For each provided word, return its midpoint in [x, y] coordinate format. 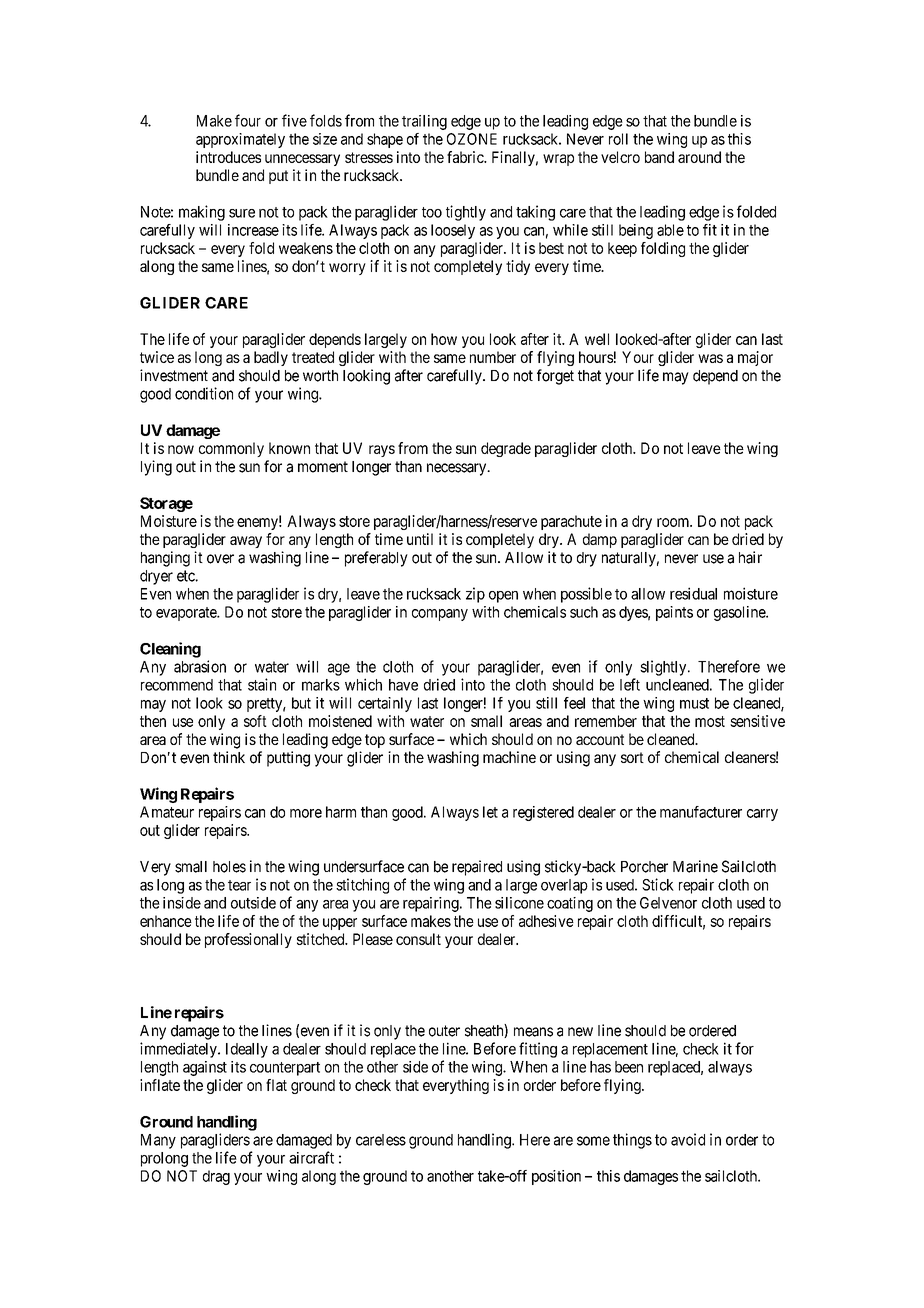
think [229, 757]
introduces [228, 157]
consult [418, 939]
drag [216, 1177]
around [699, 157]
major [755, 358]
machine [509, 757]
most [710, 721]
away [246, 542]
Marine [695, 866]
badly [271, 358]
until [420, 539]
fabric [466, 157]
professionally [248, 940]
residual [693, 593]
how [444, 339]
